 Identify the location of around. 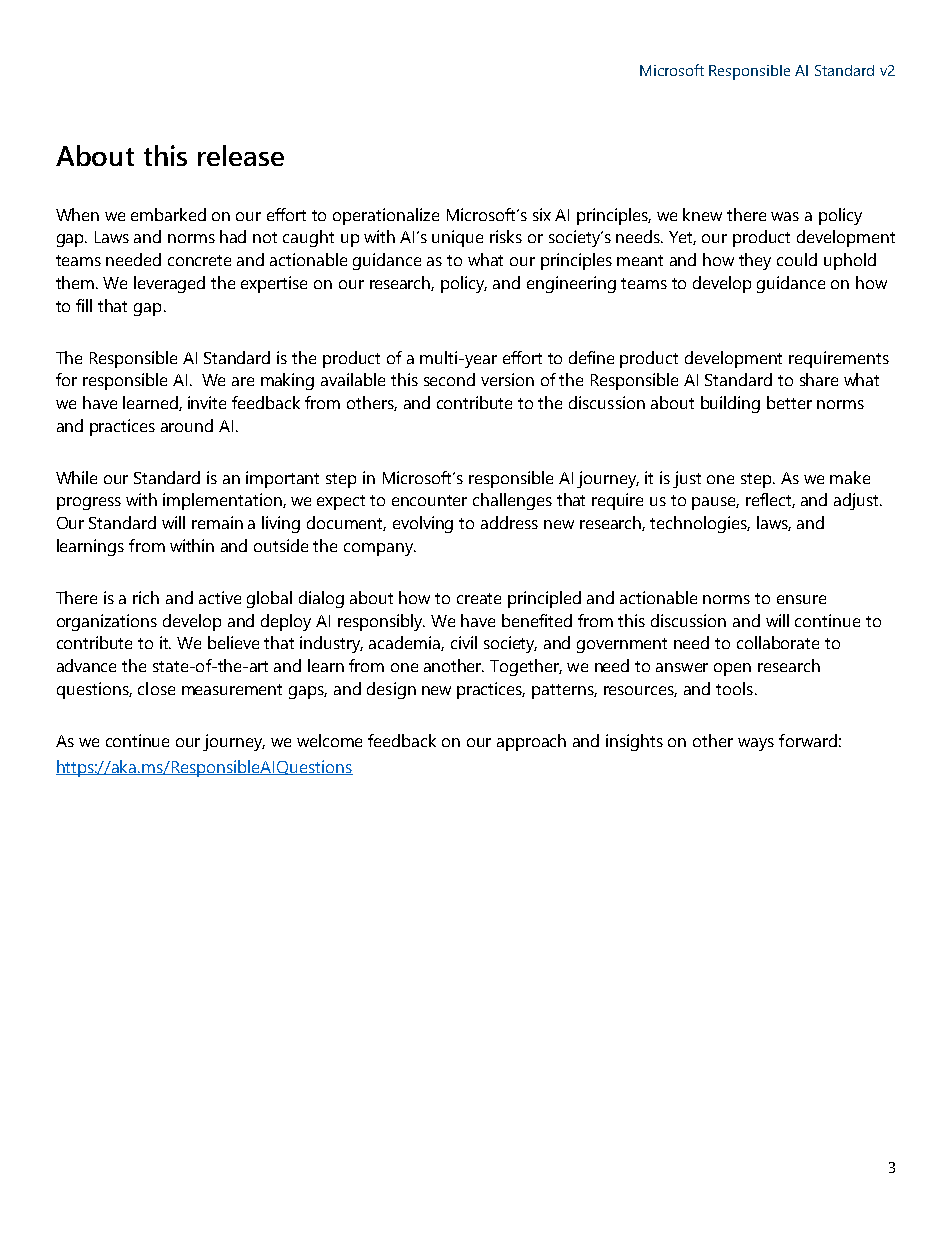
(187, 425).
